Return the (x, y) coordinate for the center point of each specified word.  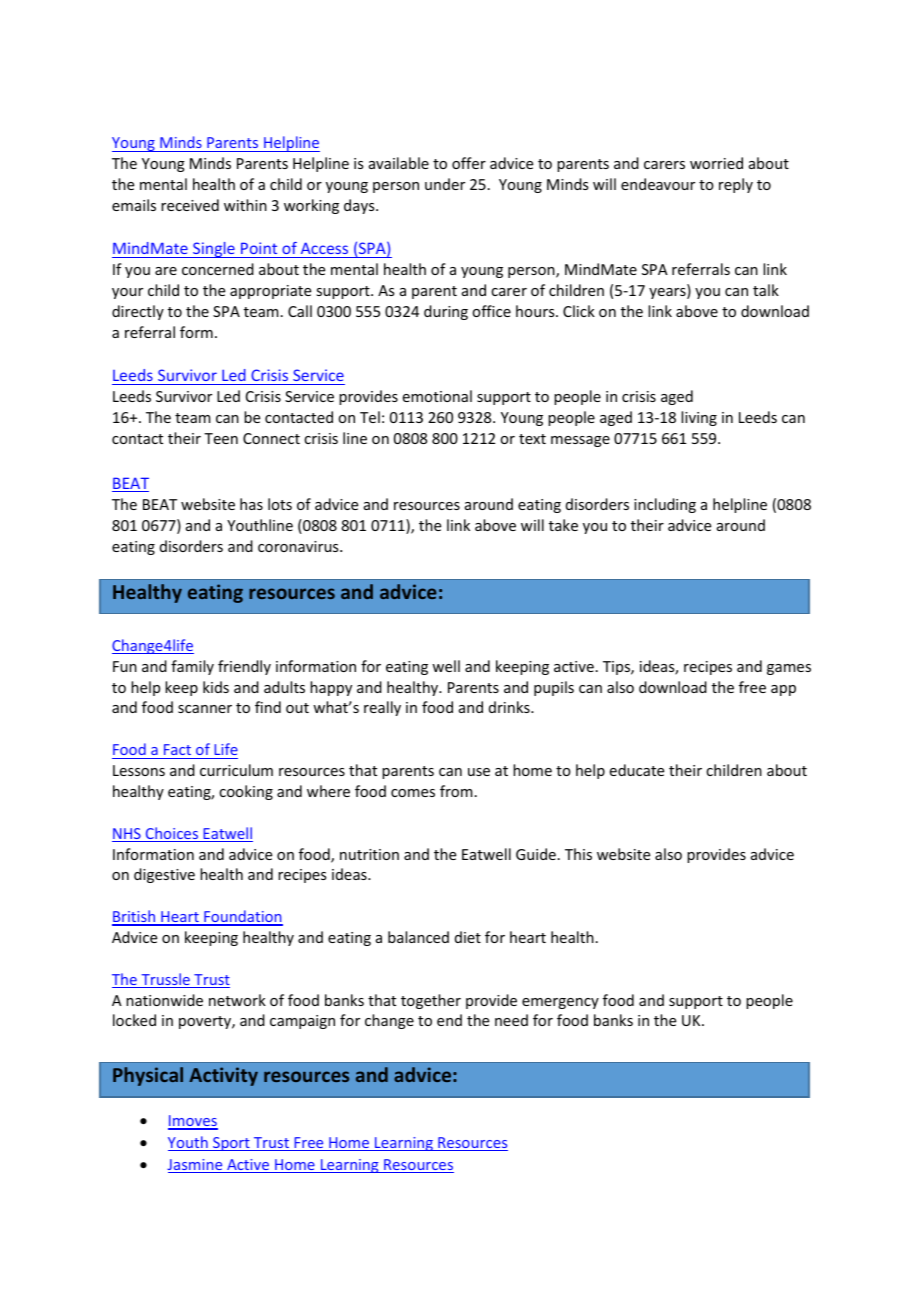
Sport (231, 1144)
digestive (164, 875)
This (578, 854)
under (445, 184)
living (699, 418)
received (190, 205)
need (511, 1020)
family (192, 667)
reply (736, 185)
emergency (560, 1003)
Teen (221, 438)
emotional (437, 396)
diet (468, 937)
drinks (510, 707)
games (789, 669)
